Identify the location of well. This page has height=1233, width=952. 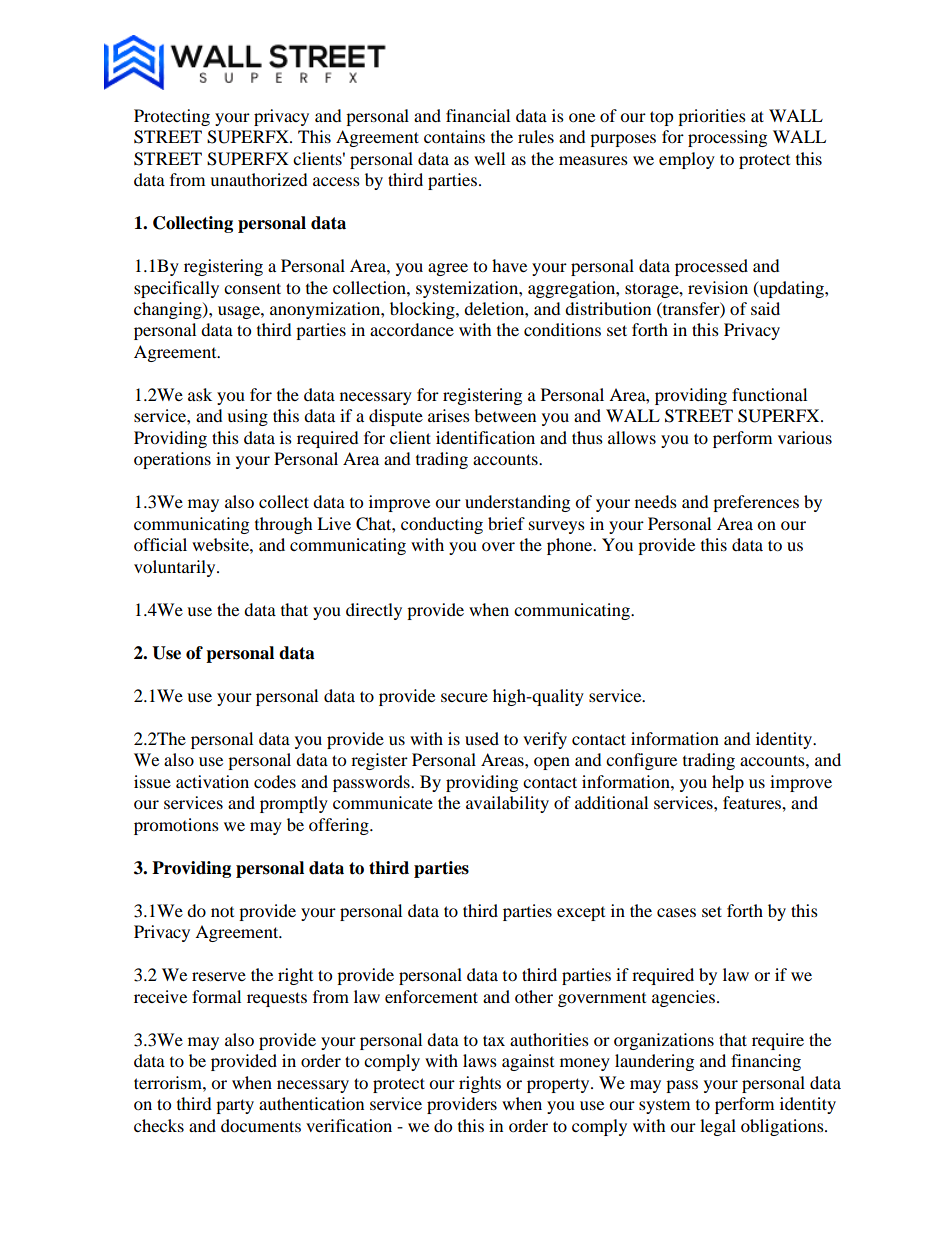
(489, 158).
